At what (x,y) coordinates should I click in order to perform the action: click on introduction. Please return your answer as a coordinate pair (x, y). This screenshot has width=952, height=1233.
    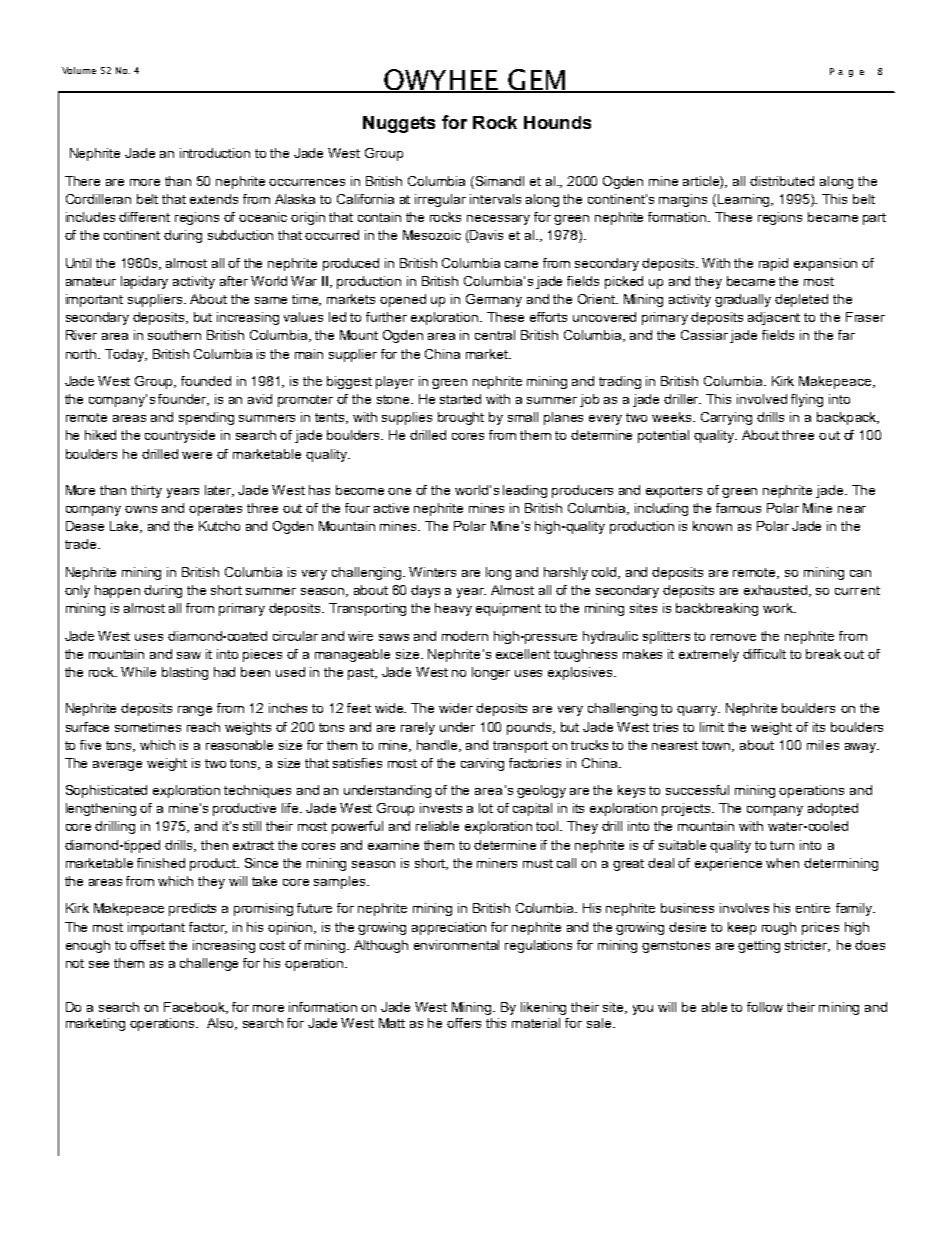
    Looking at the image, I should click on (215, 153).
